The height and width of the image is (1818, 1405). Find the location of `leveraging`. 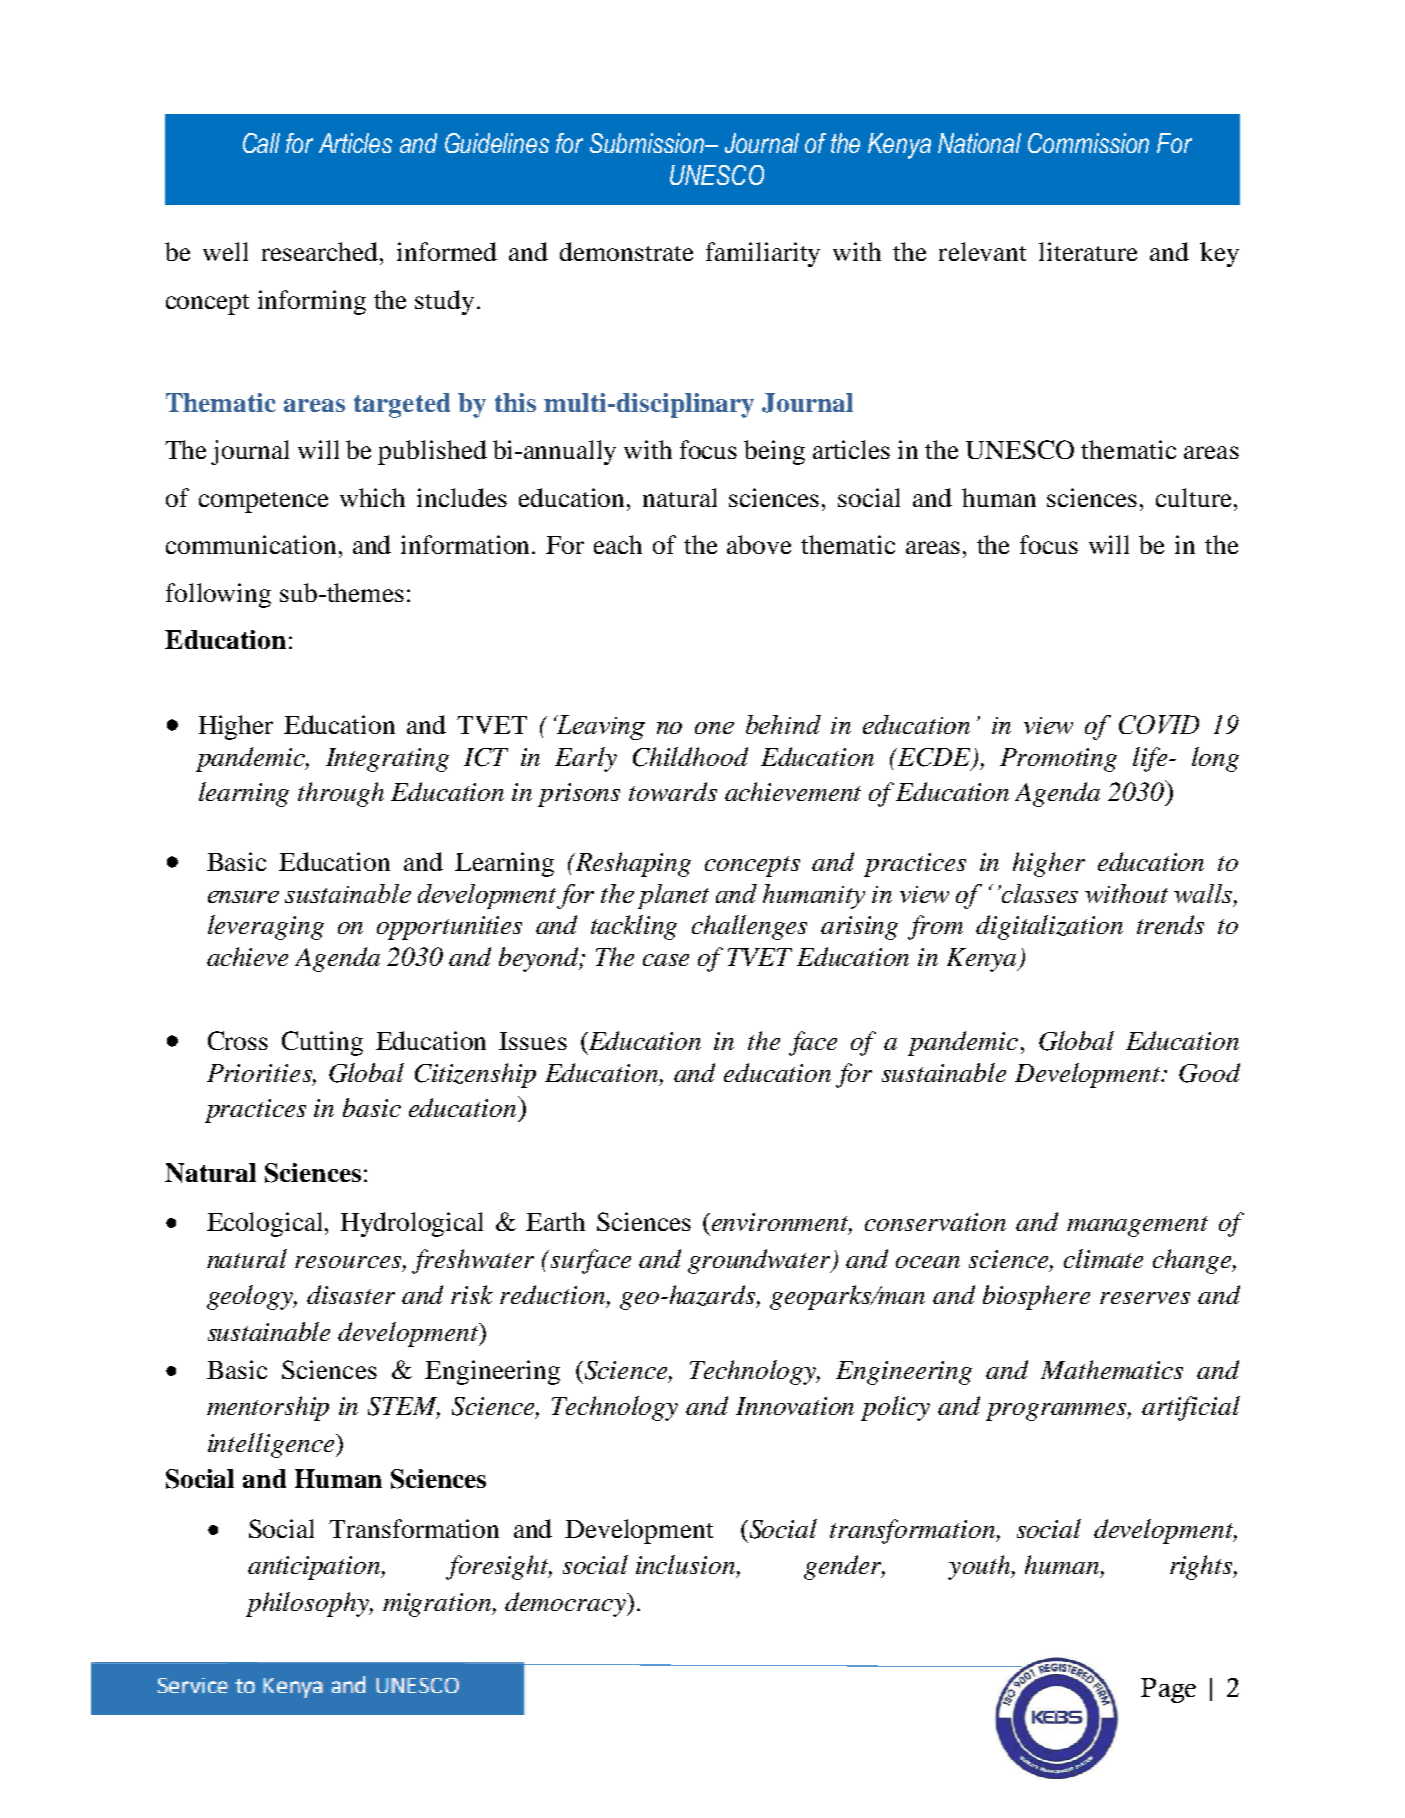

leveraging is located at coordinates (266, 927).
